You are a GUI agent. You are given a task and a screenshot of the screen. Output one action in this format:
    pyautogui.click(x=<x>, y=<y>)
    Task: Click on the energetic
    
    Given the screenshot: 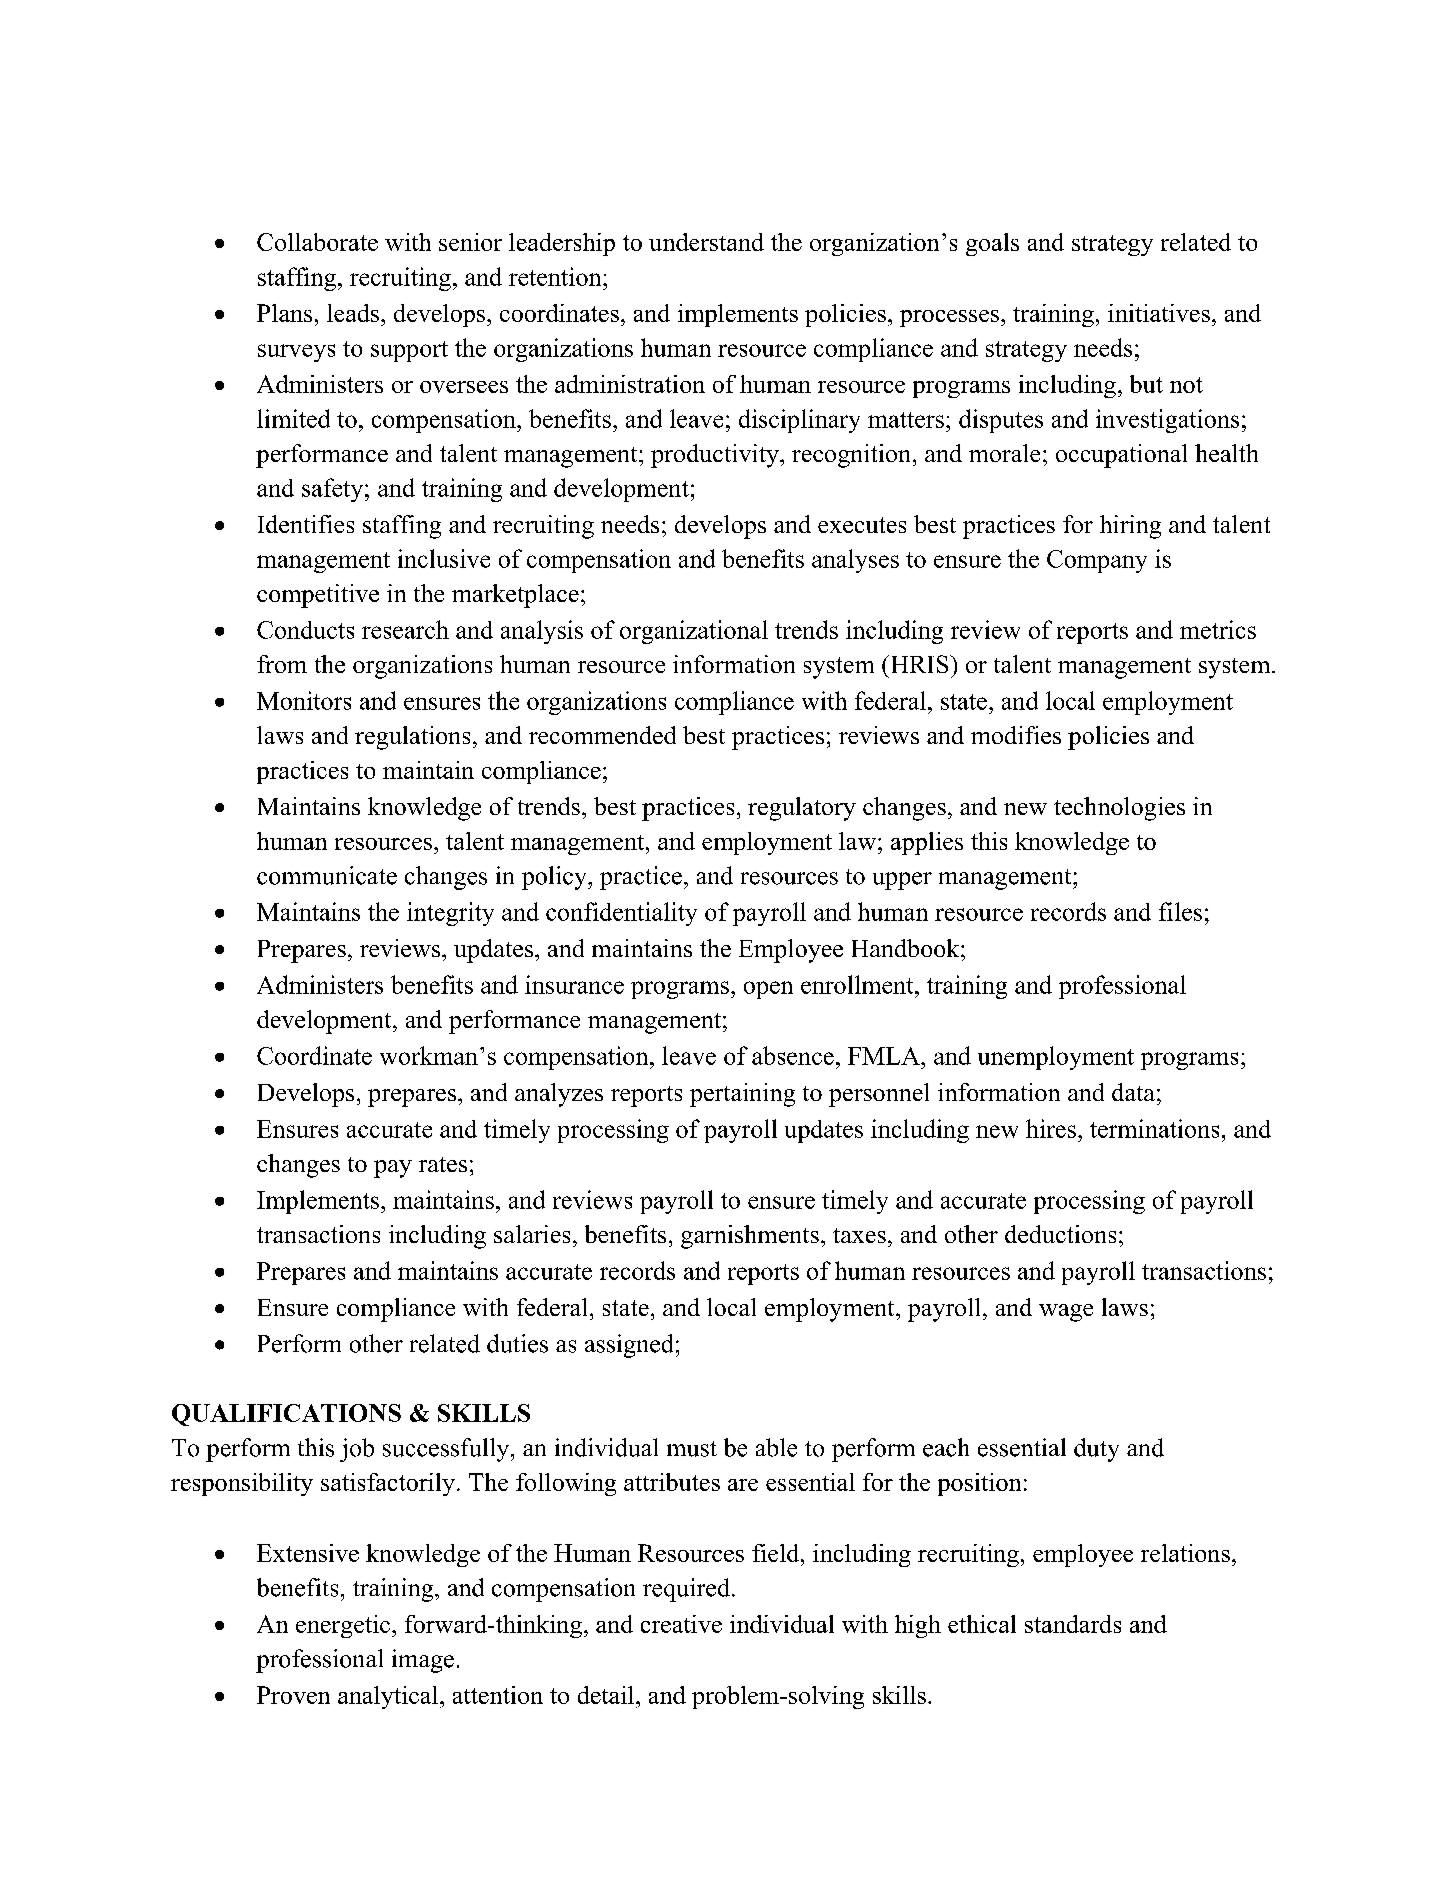 What is the action you would take?
    pyautogui.click(x=343, y=1626)
